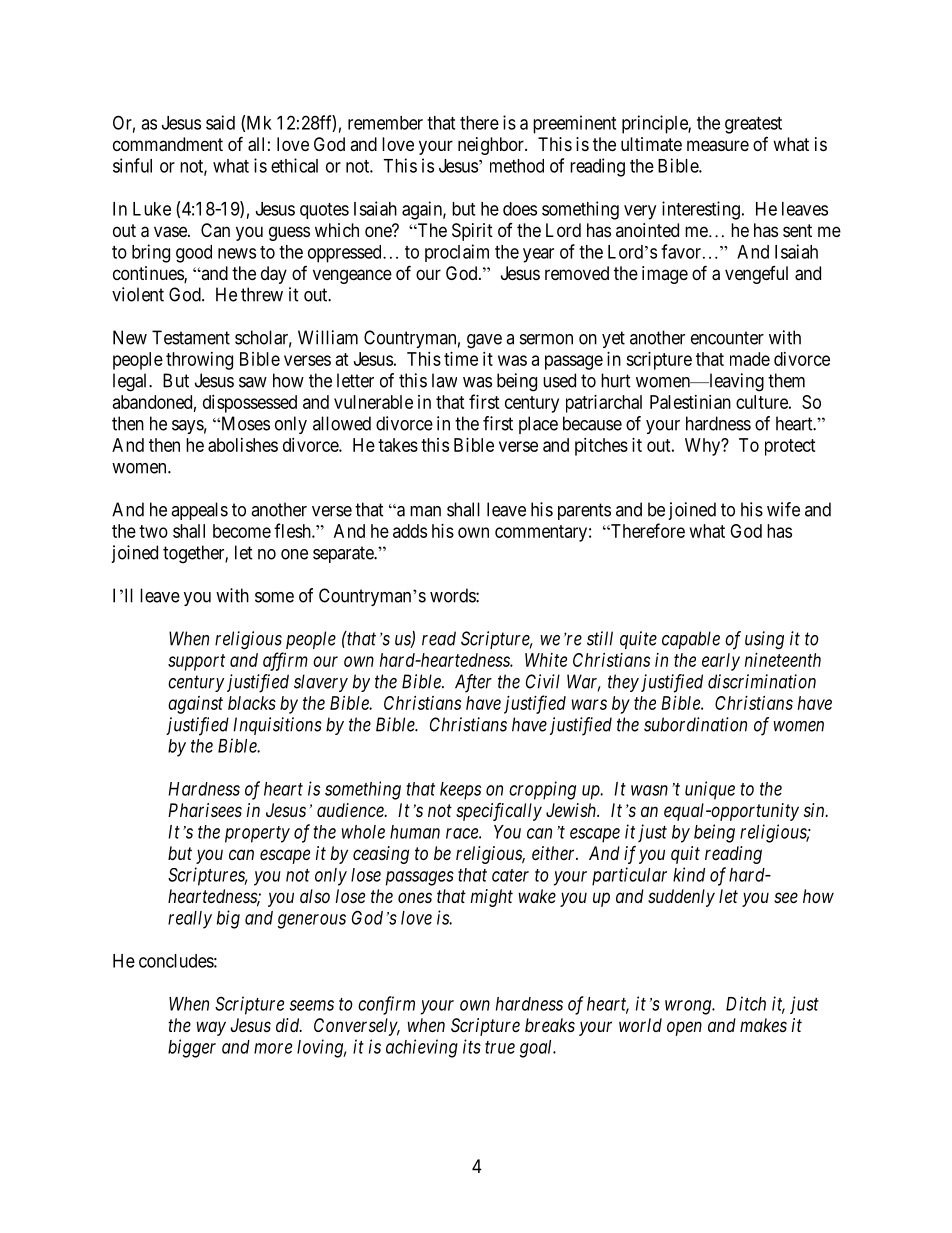 The image size is (952, 1233). What do you see at coordinates (220, 122) in the screenshot?
I see `said` at bounding box center [220, 122].
